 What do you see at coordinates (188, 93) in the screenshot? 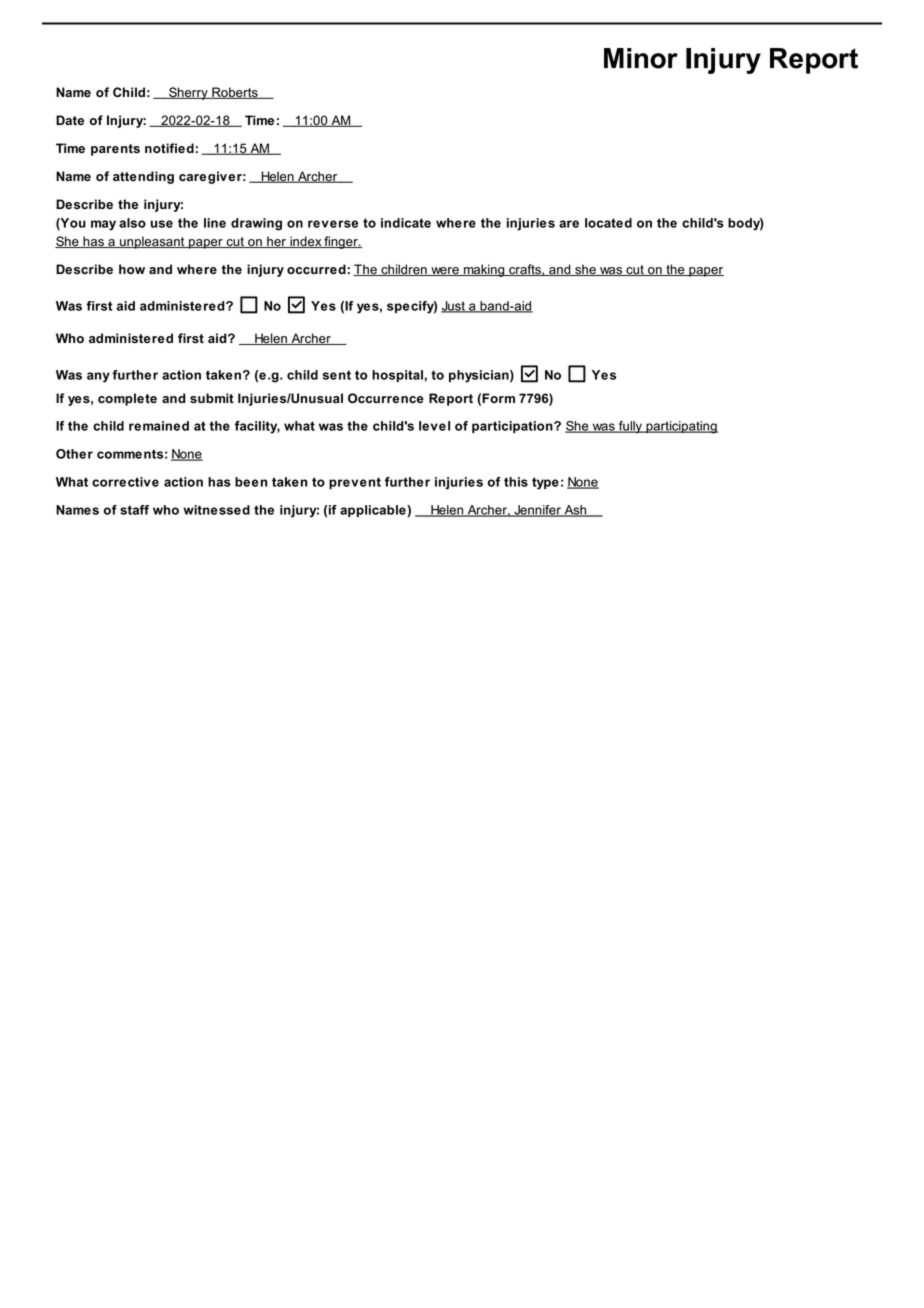
I see `Sherry` at bounding box center [188, 93].
